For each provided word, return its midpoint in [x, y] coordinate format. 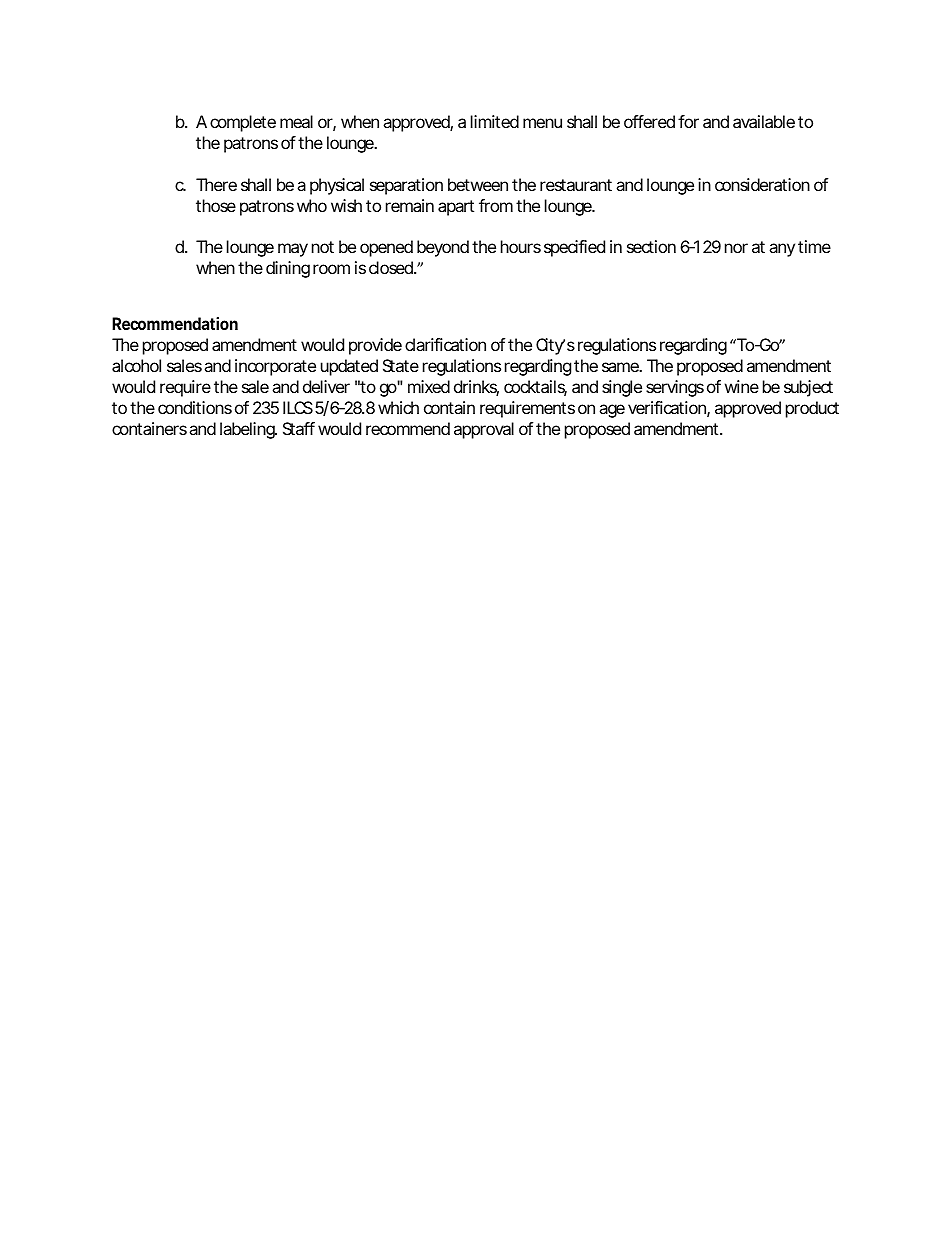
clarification [445, 344]
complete [243, 123]
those [216, 205]
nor [736, 248]
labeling [248, 430]
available [764, 121]
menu [542, 123]
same [621, 367]
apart [456, 208]
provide [375, 346]
